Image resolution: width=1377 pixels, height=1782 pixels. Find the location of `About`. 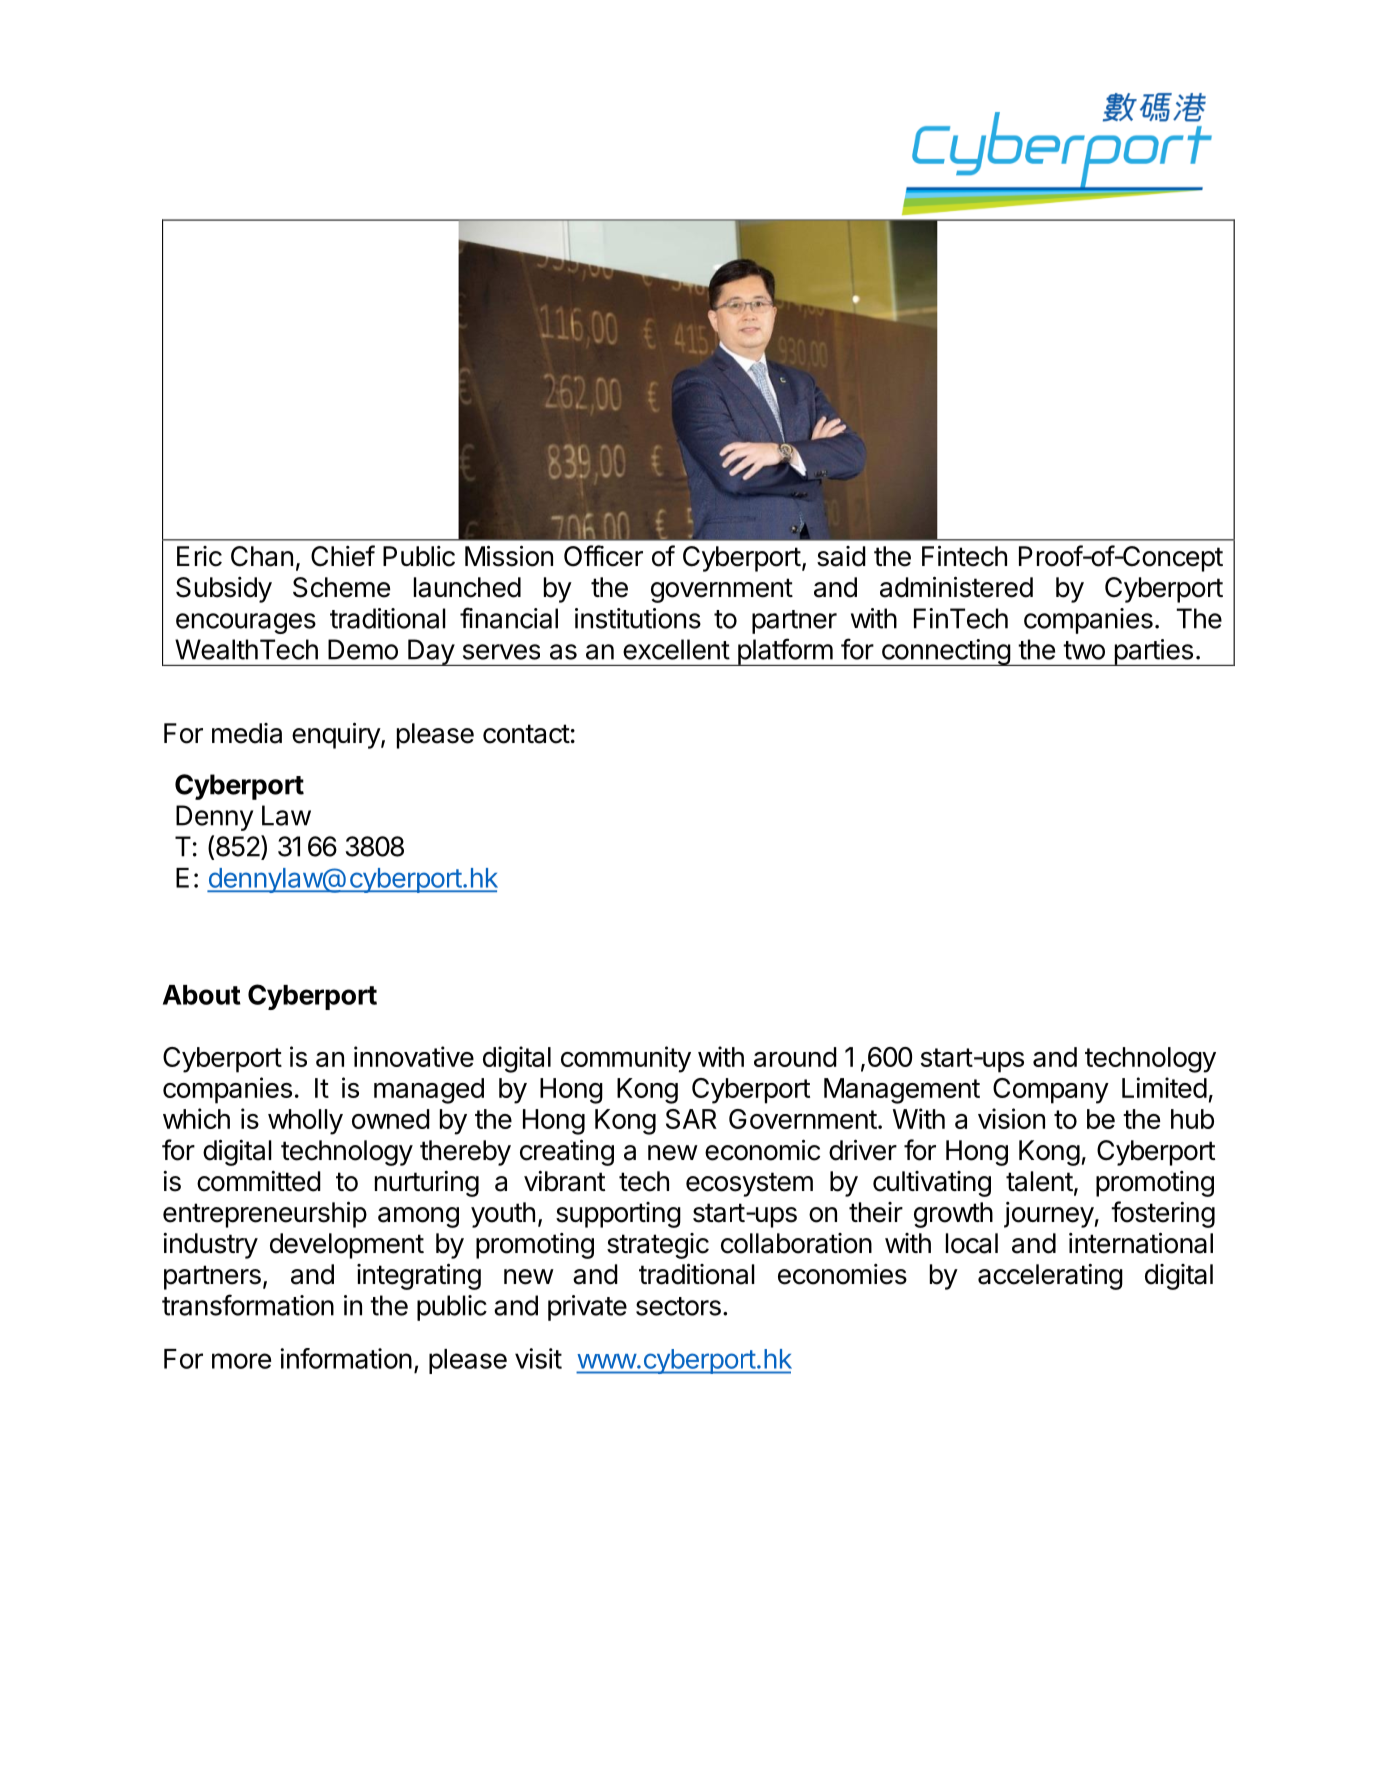

About is located at coordinates (202, 995).
